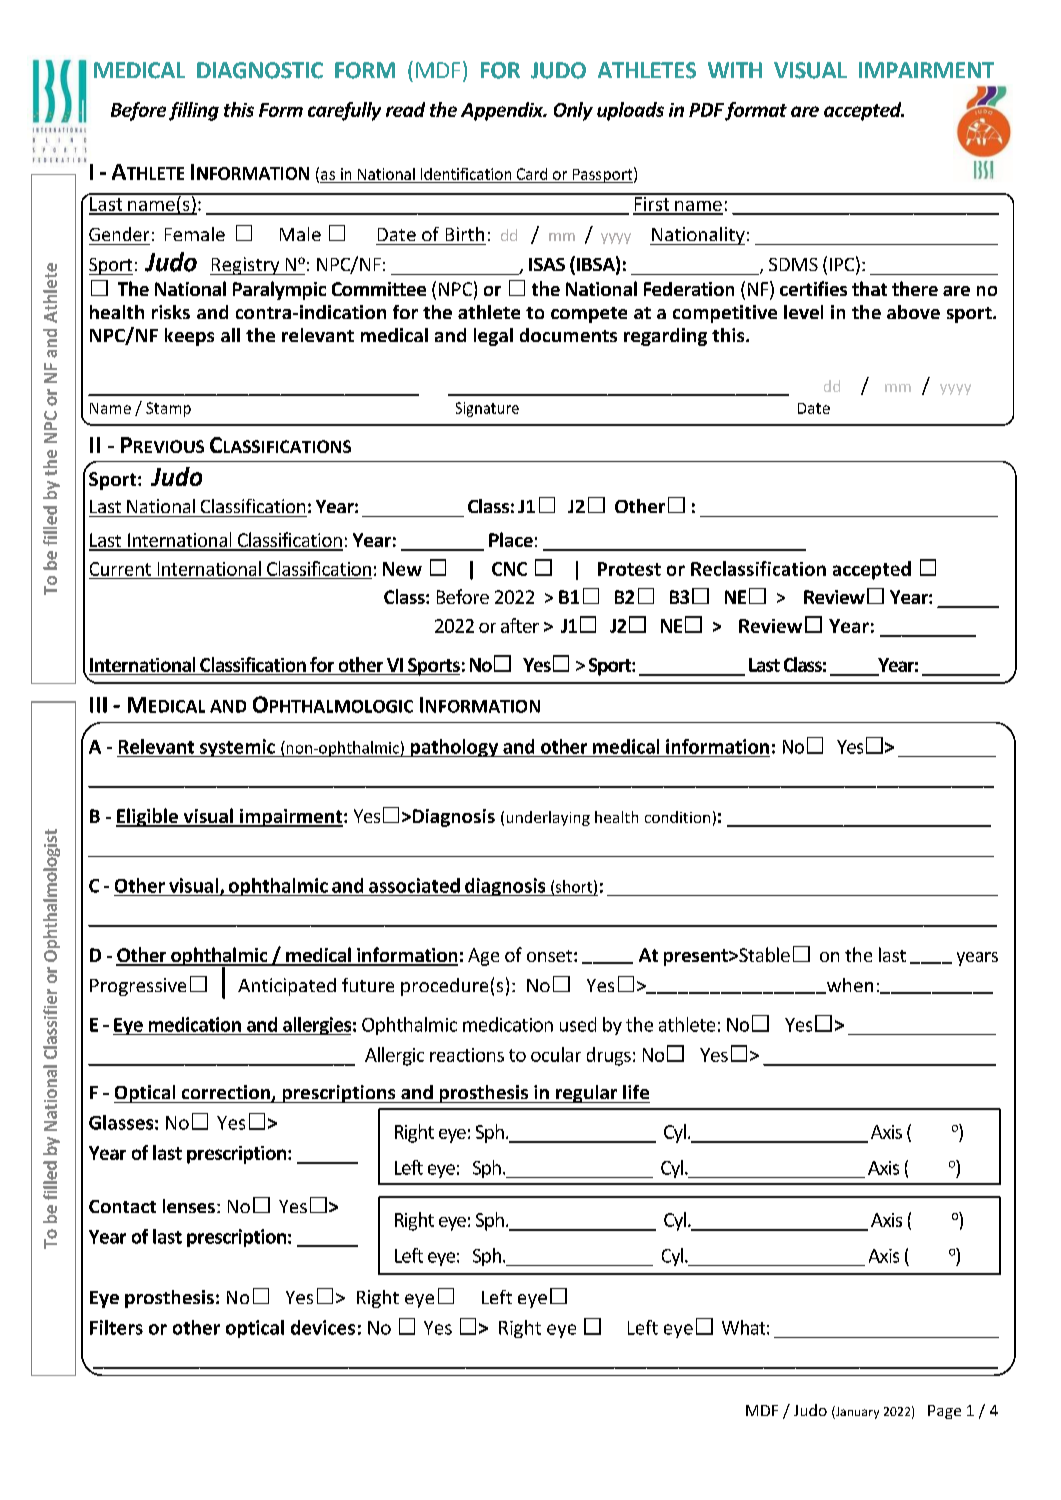 This page has height=1500, width=1061. I want to click on filling, so click(194, 111).
